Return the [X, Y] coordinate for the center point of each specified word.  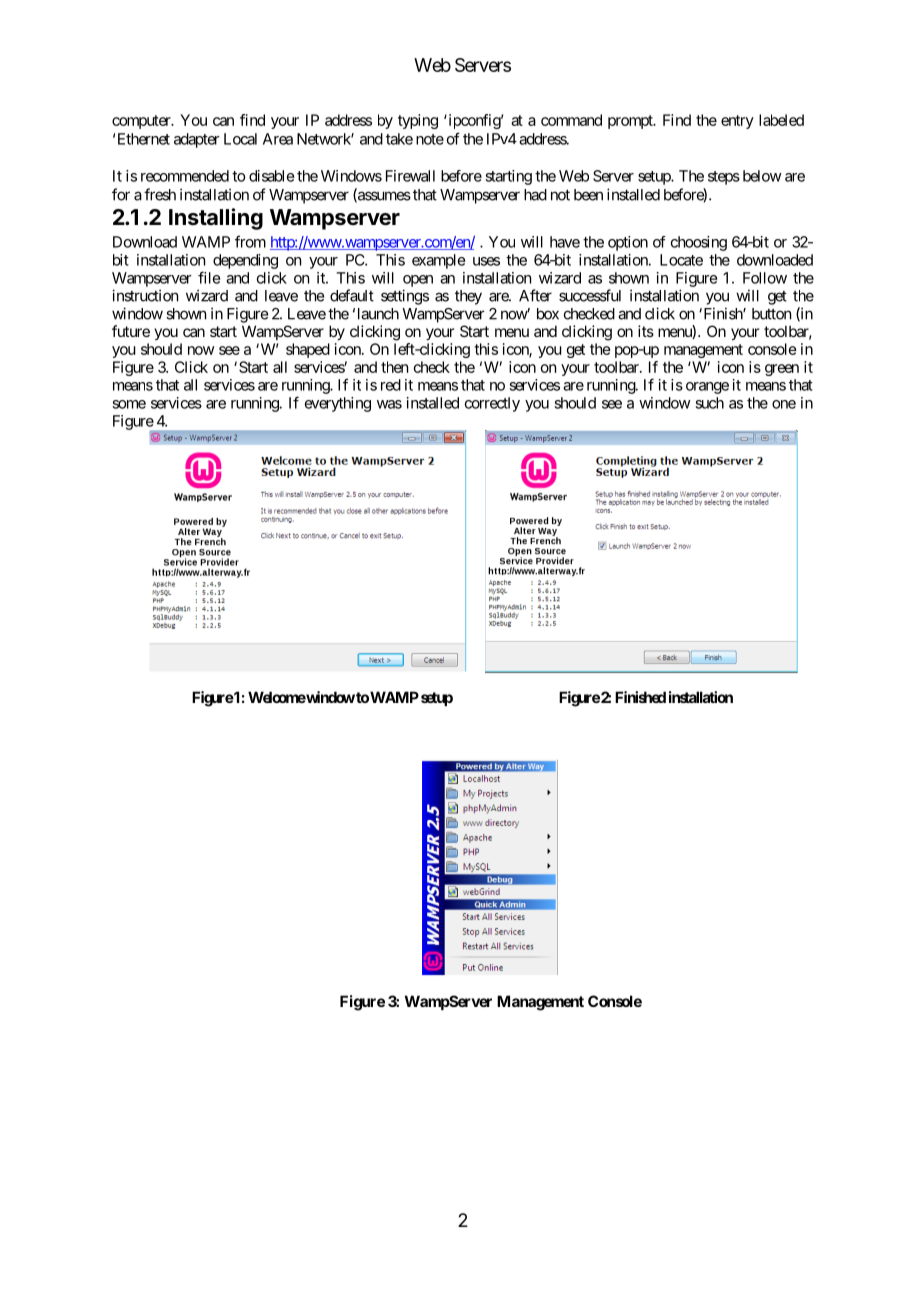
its [646, 331]
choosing [699, 243]
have [565, 242]
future [131, 331]
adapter [197, 140]
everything [338, 404]
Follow [765, 278]
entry [737, 122]
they [468, 297]
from [250, 241]
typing [418, 121]
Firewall [410, 176]
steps [724, 178]
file [209, 277]
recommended [185, 176]
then [394, 367]
